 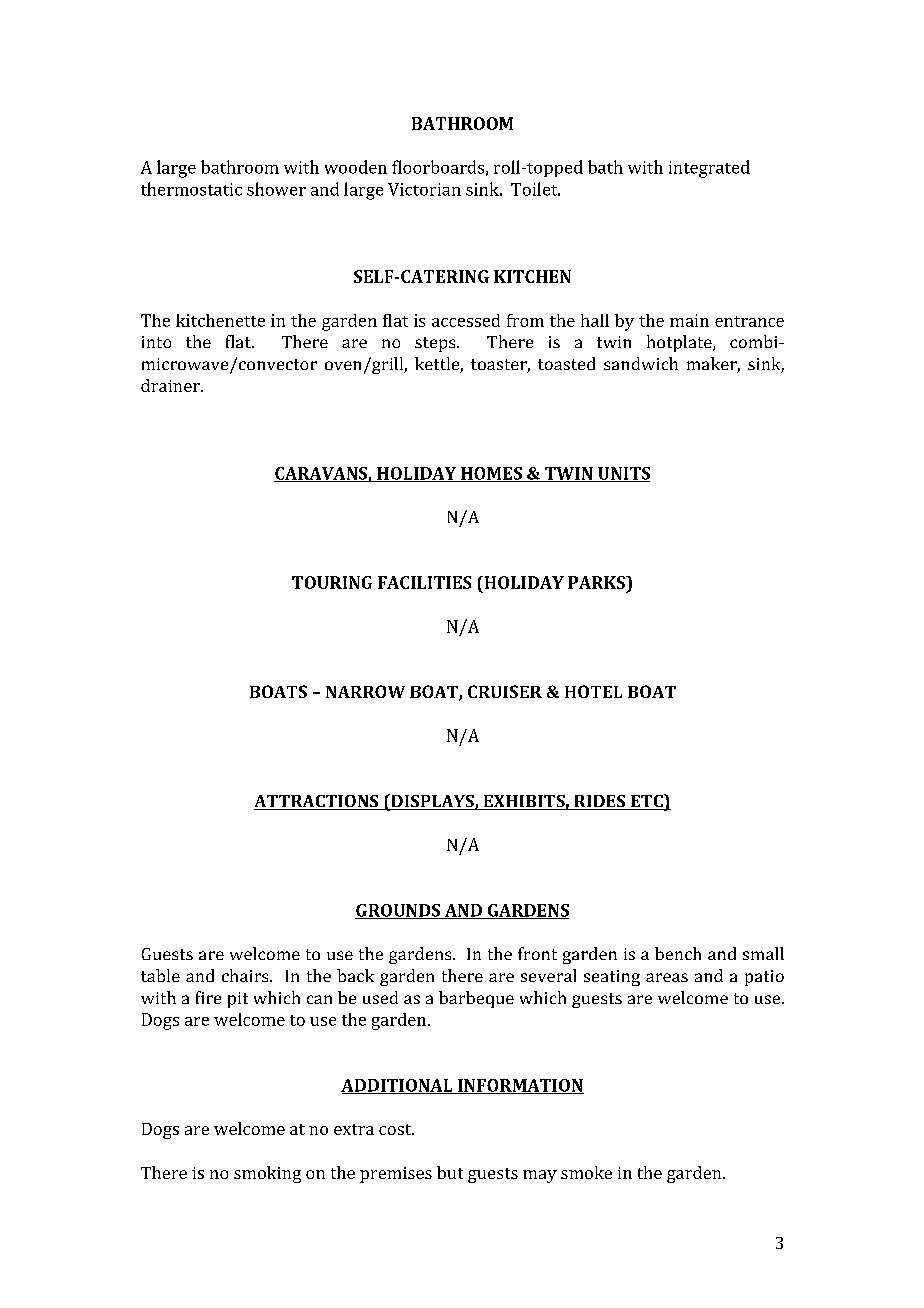 What do you see at coordinates (586, 1172) in the screenshot?
I see `smoke` at bounding box center [586, 1172].
